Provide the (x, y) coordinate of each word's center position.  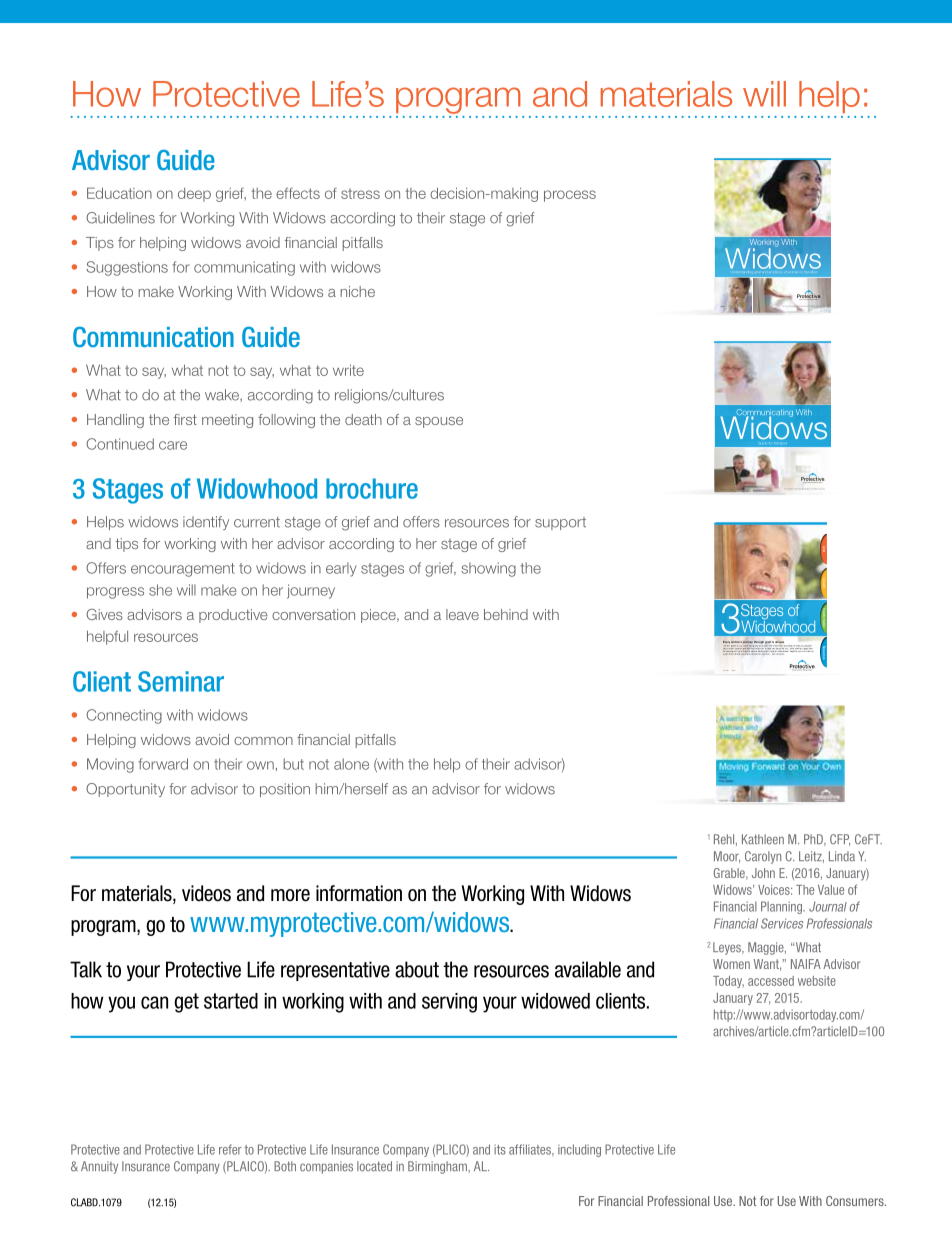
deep (194, 195)
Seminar (181, 681)
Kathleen (763, 839)
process (570, 196)
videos (206, 893)
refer (230, 1149)
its (500, 1150)
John (763, 873)
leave (462, 614)
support (560, 523)
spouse (439, 422)
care (173, 445)
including (579, 1150)
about (417, 969)
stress (360, 193)
